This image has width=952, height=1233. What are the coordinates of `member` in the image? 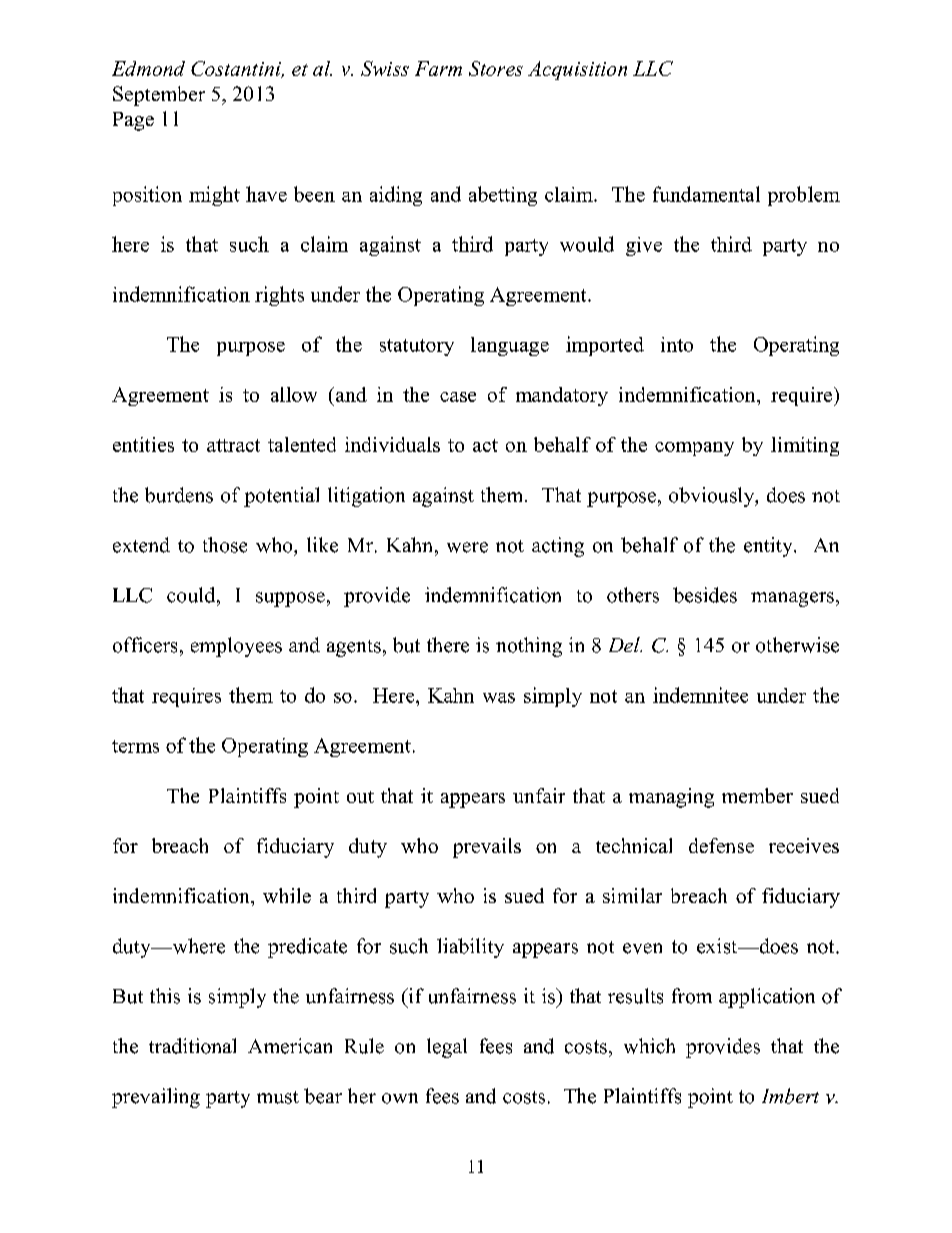 It's located at (757, 795).
